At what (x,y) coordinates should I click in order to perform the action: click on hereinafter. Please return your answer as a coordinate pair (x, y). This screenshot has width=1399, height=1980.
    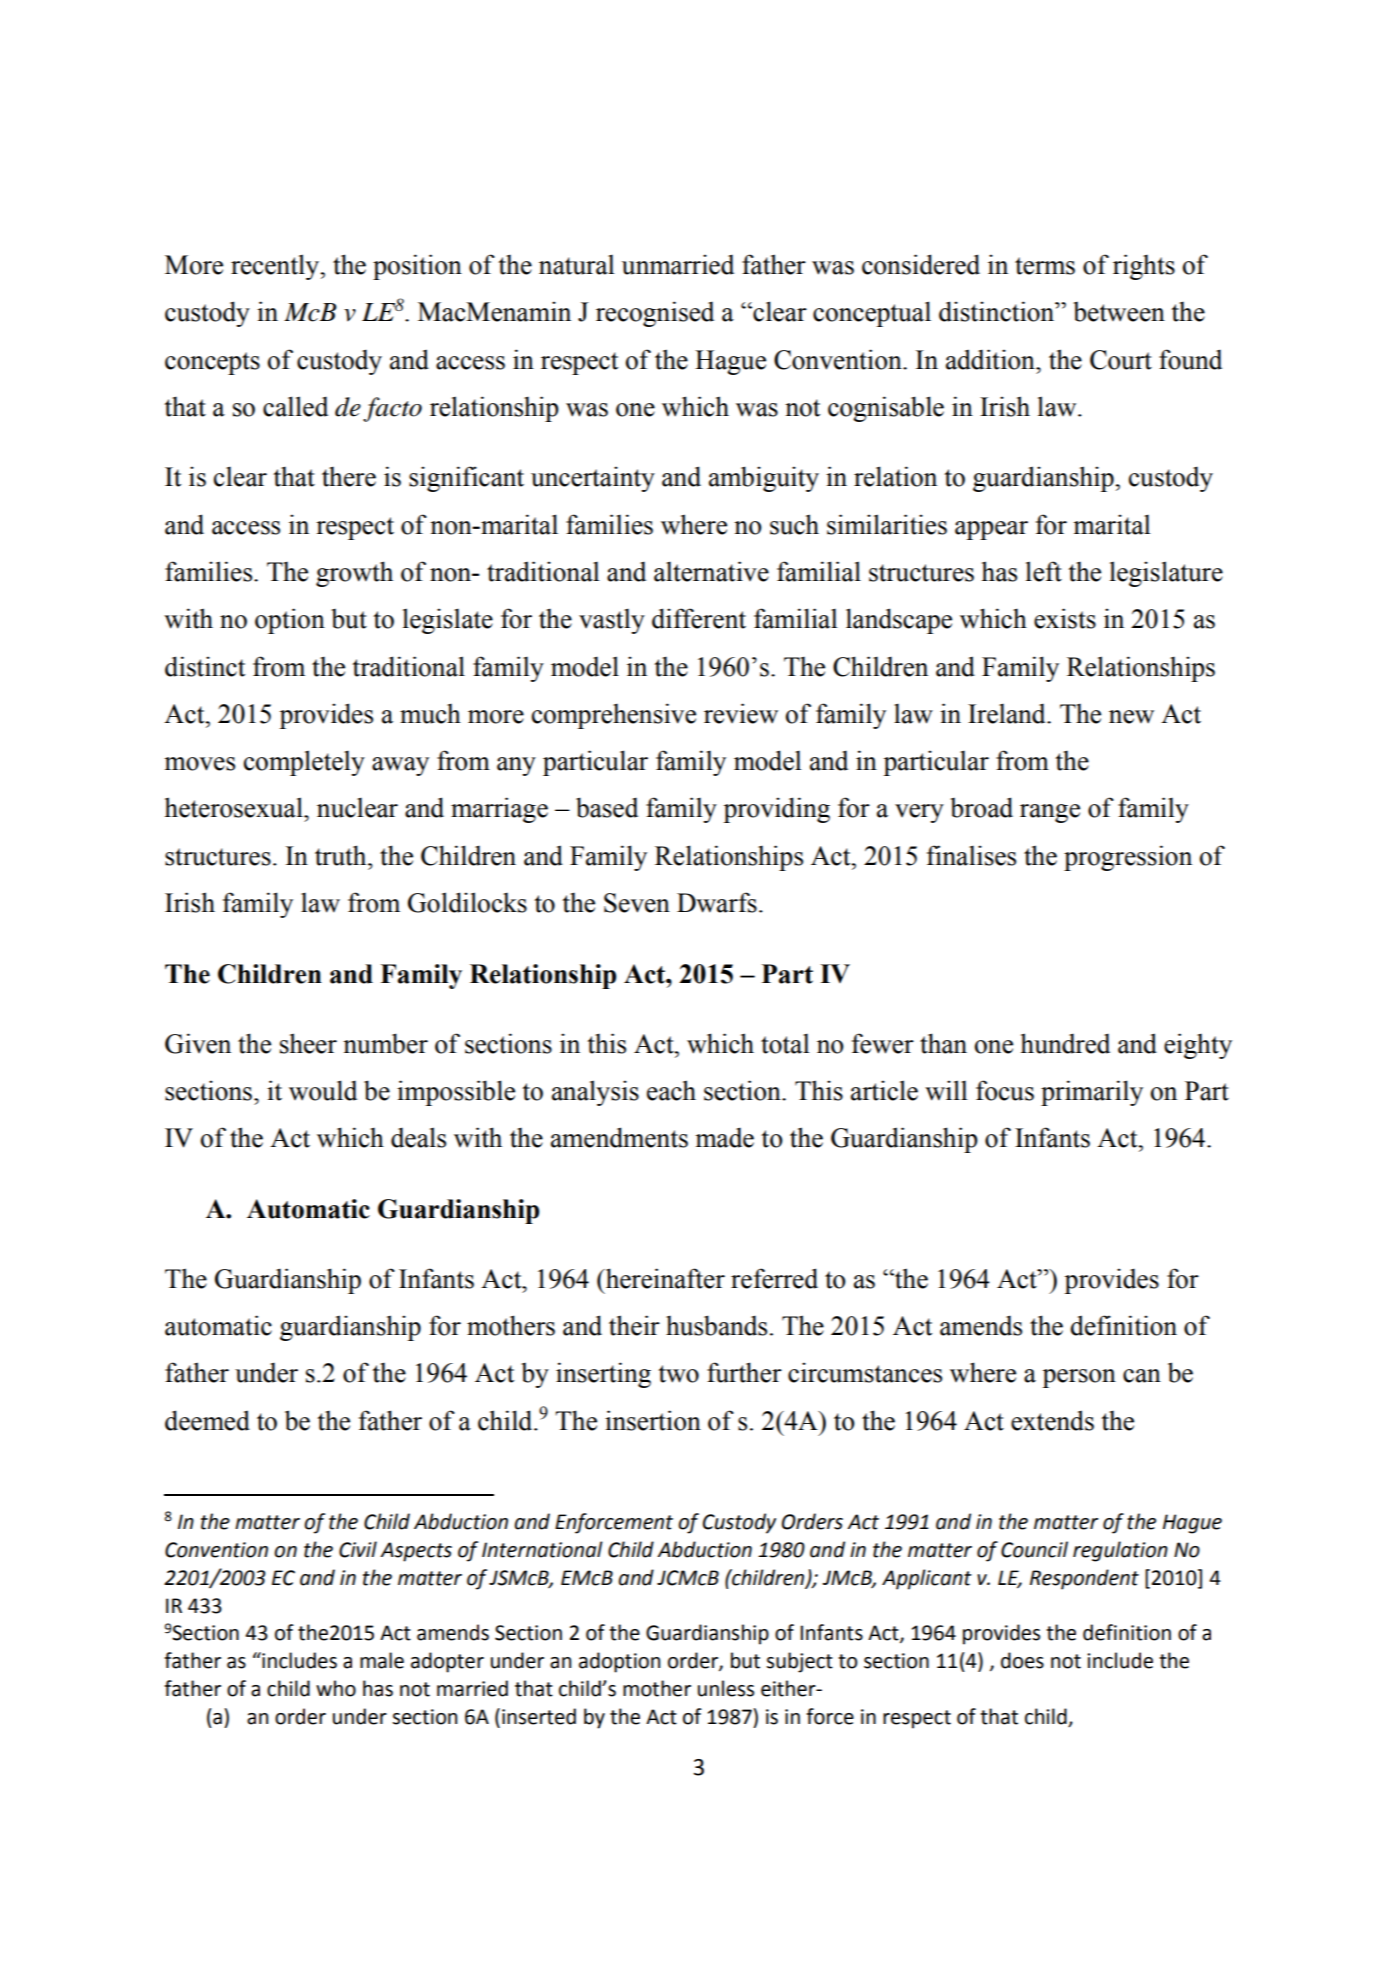
    Looking at the image, I should click on (664, 1278).
